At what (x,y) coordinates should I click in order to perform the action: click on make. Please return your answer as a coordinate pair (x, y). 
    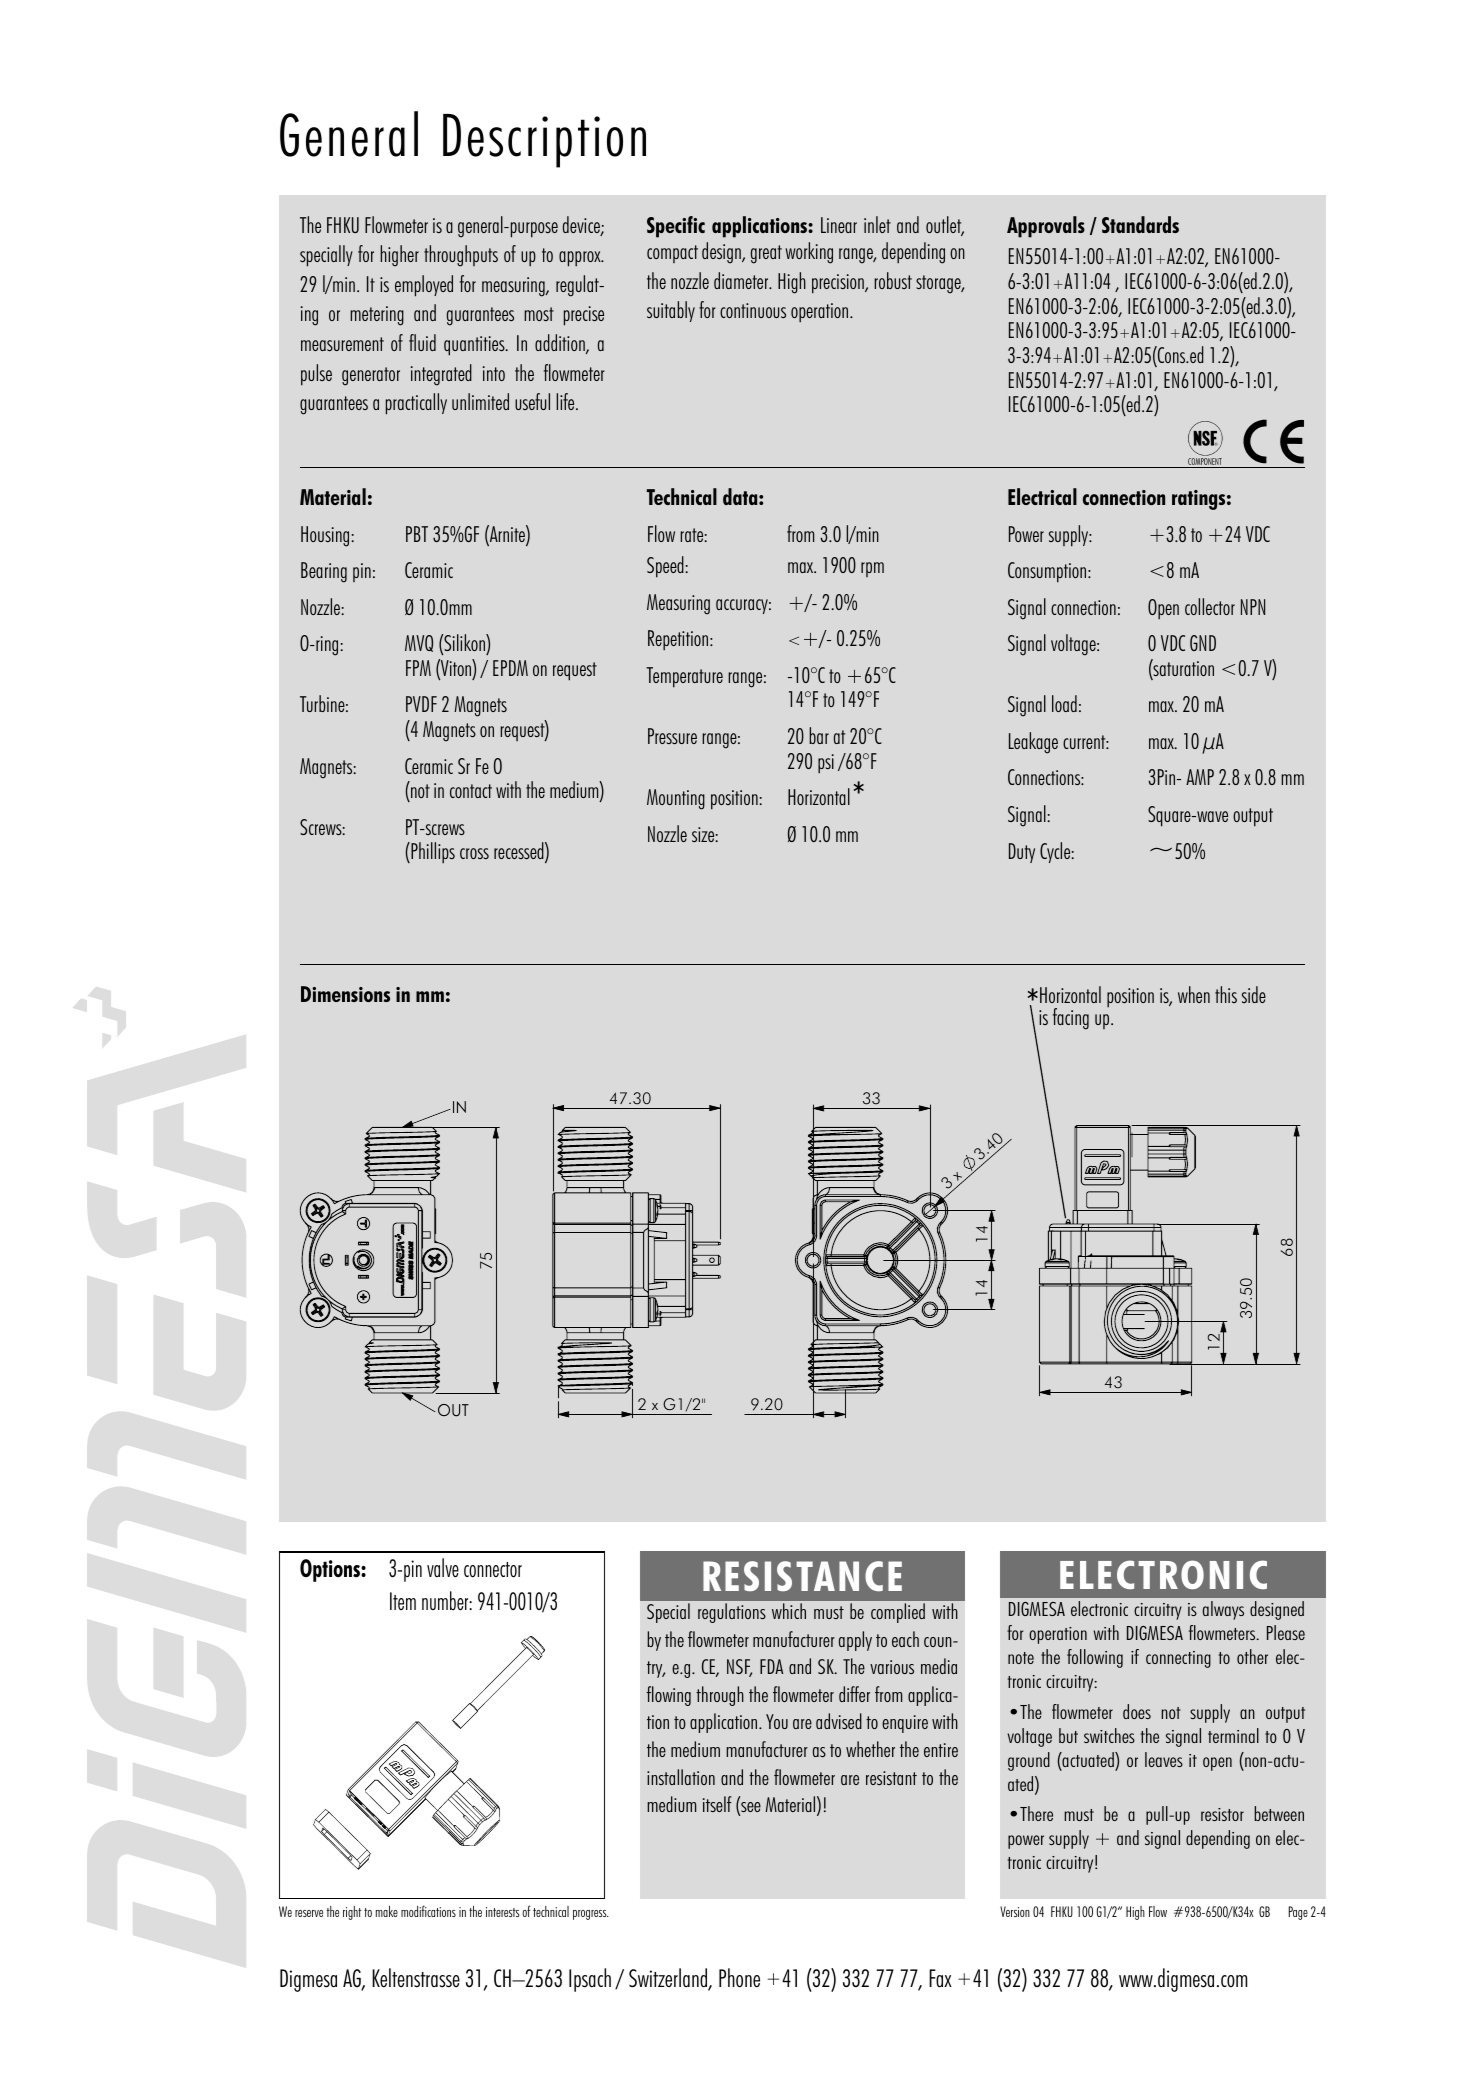
    Looking at the image, I should click on (387, 1911).
